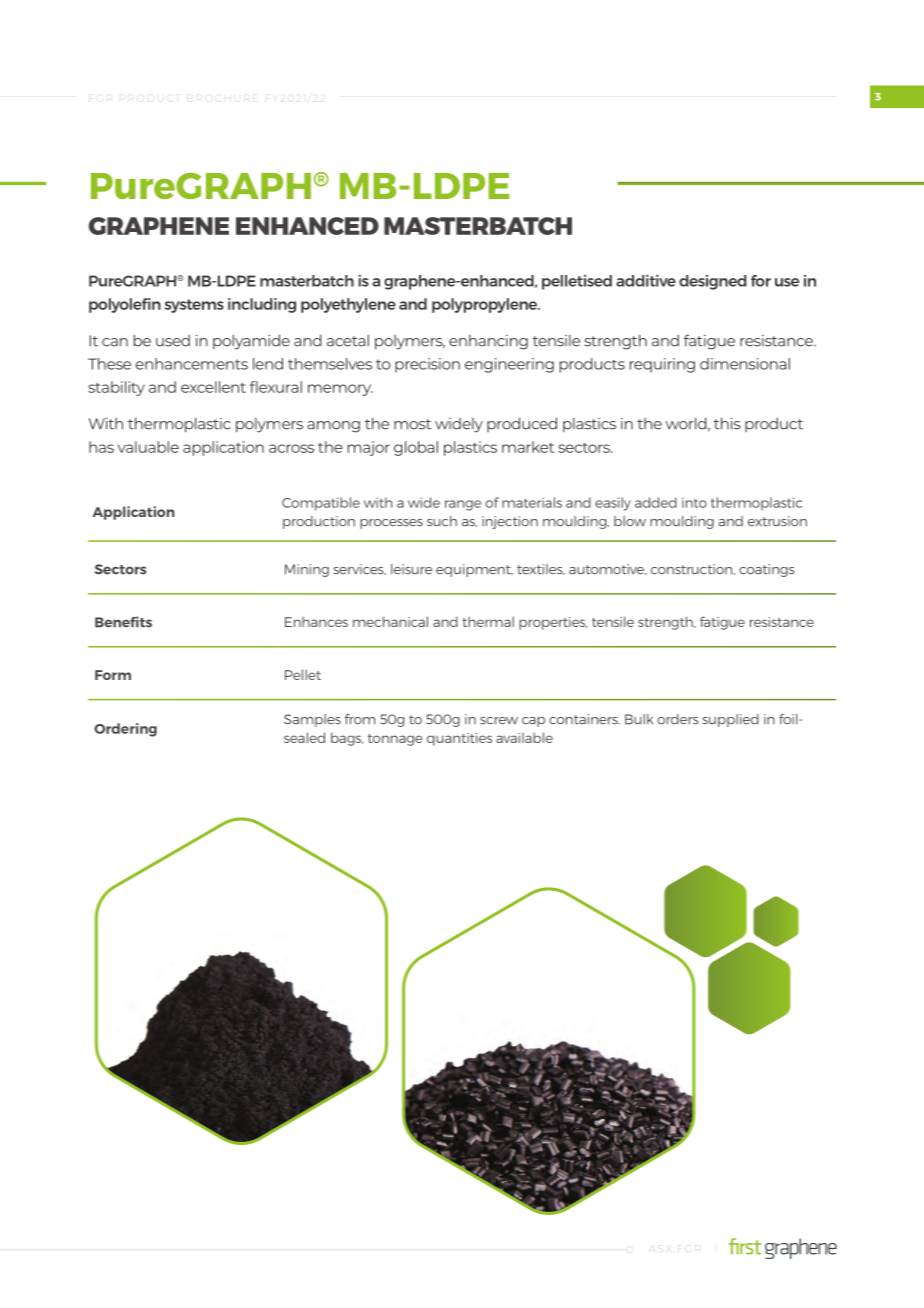 The height and width of the screenshot is (1308, 924). Describe the element at coordinates (463, 505) in the screenshot. I see `range` at that location.
